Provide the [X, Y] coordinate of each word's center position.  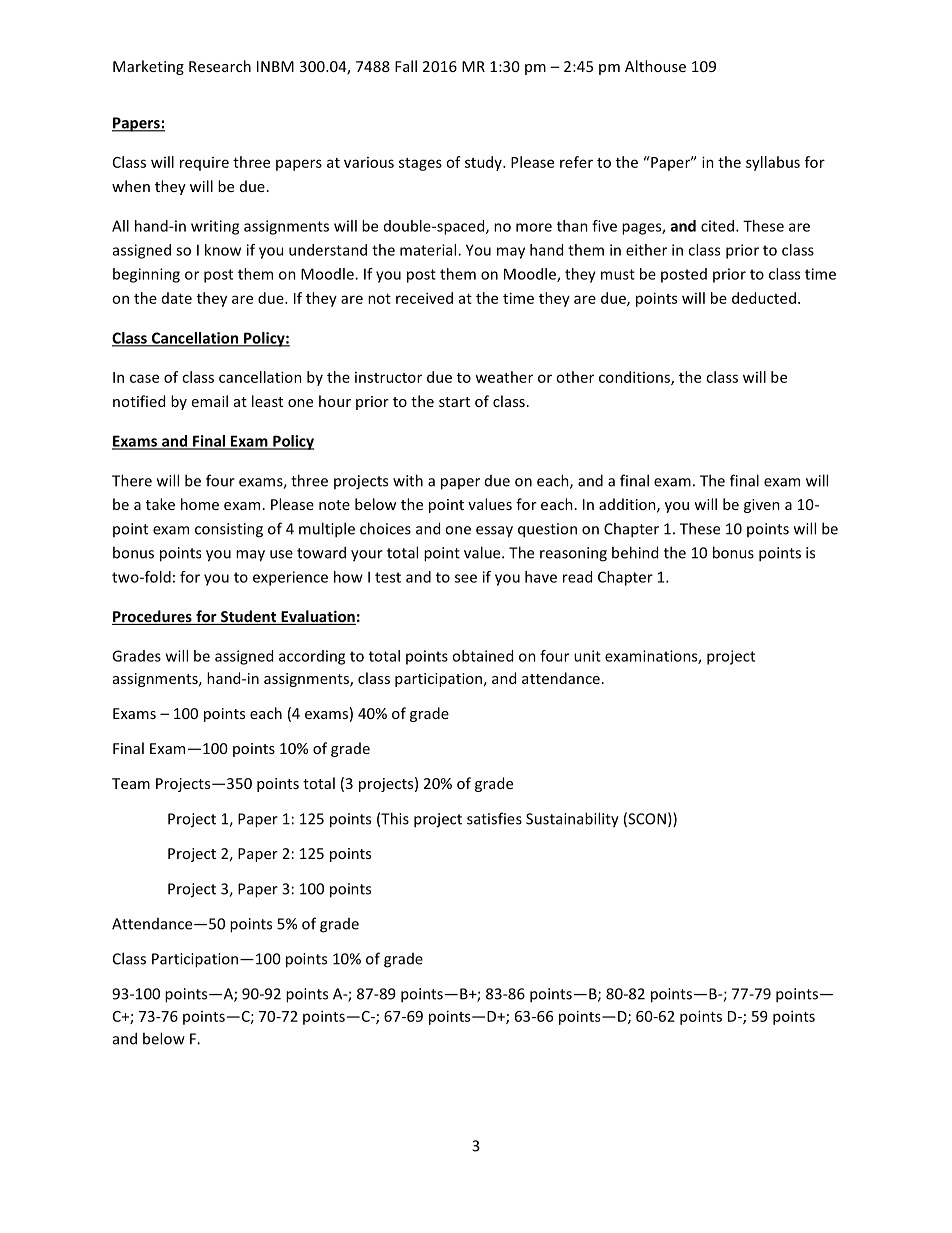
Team [131, 783]
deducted [764, 298]
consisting [229, 530]
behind [635, 552]
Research [220, 66]
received [424, 298]
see [466, 578]
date [177, 298]
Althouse [655, 66]
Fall [406, 66]
